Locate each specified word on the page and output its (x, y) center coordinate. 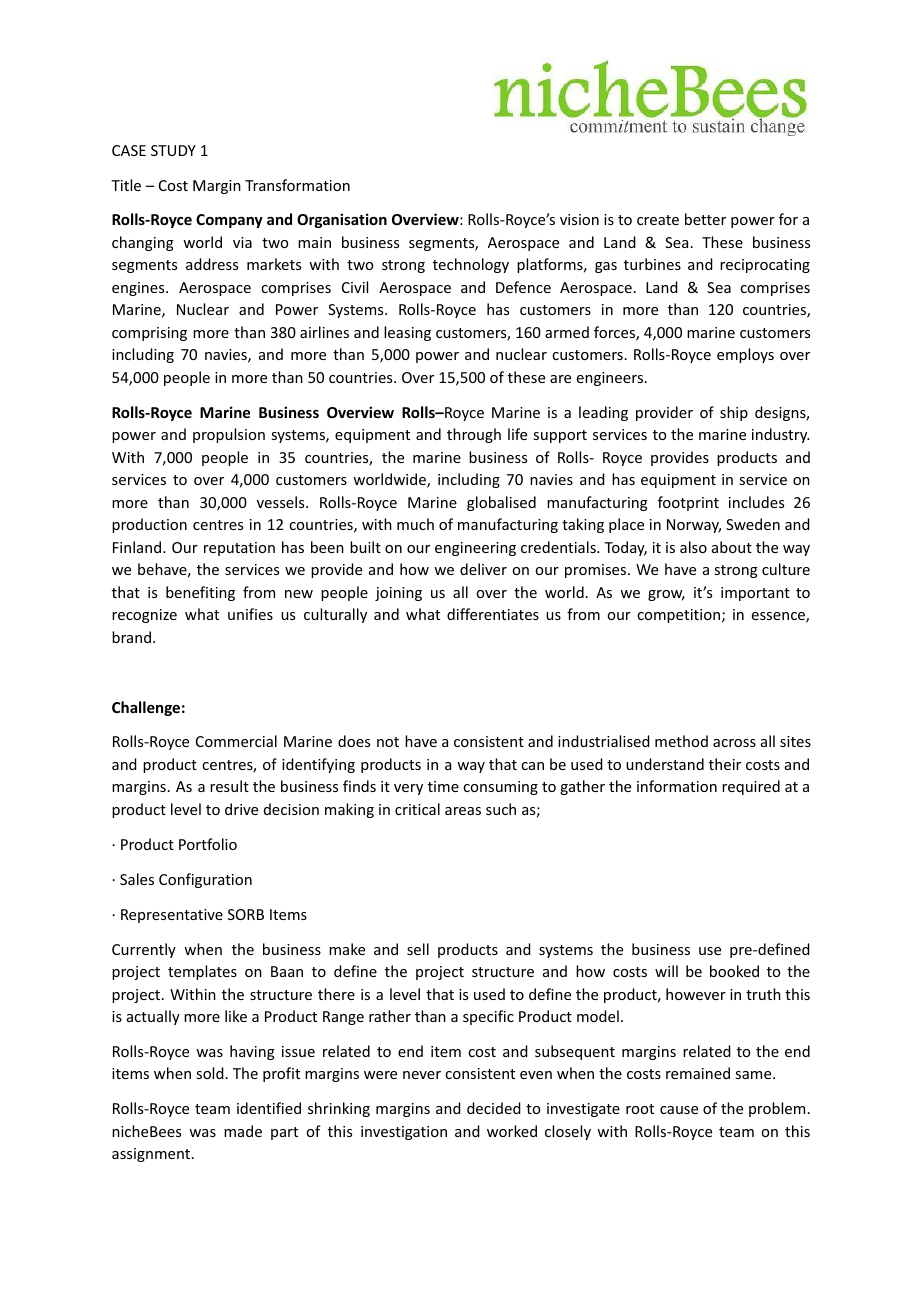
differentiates (493, 614)
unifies (250, 614)
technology (471, 265)
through (474, 435)
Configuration (205, 880)
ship (734, 413)
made (243, 1131)
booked (734, 971)
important (755, 594)
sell (418, 949)
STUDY (173, 150)
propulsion (229, 435)
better (705, 219)
